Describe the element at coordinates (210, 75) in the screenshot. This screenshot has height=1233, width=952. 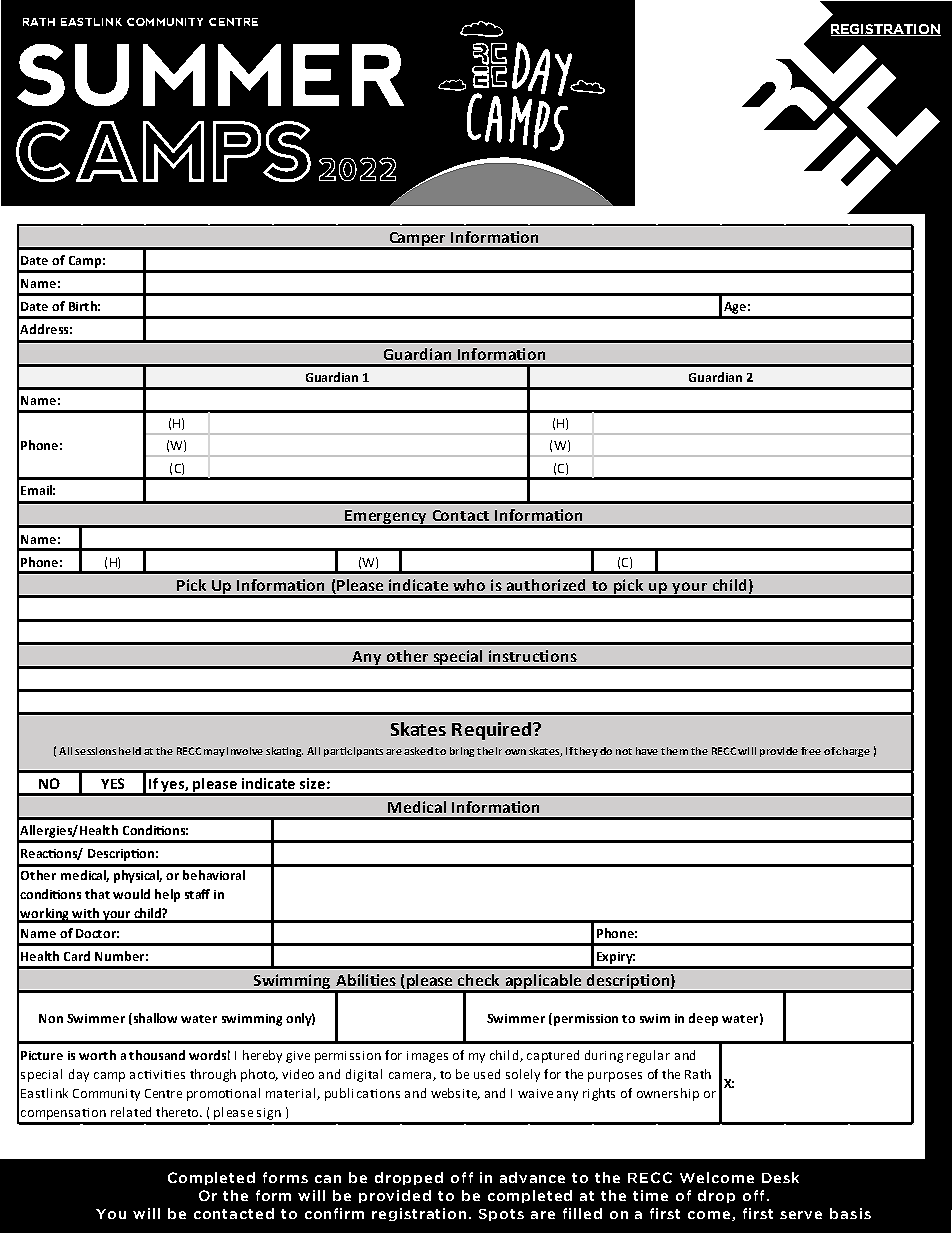
I see `SUMMER` at that location.
